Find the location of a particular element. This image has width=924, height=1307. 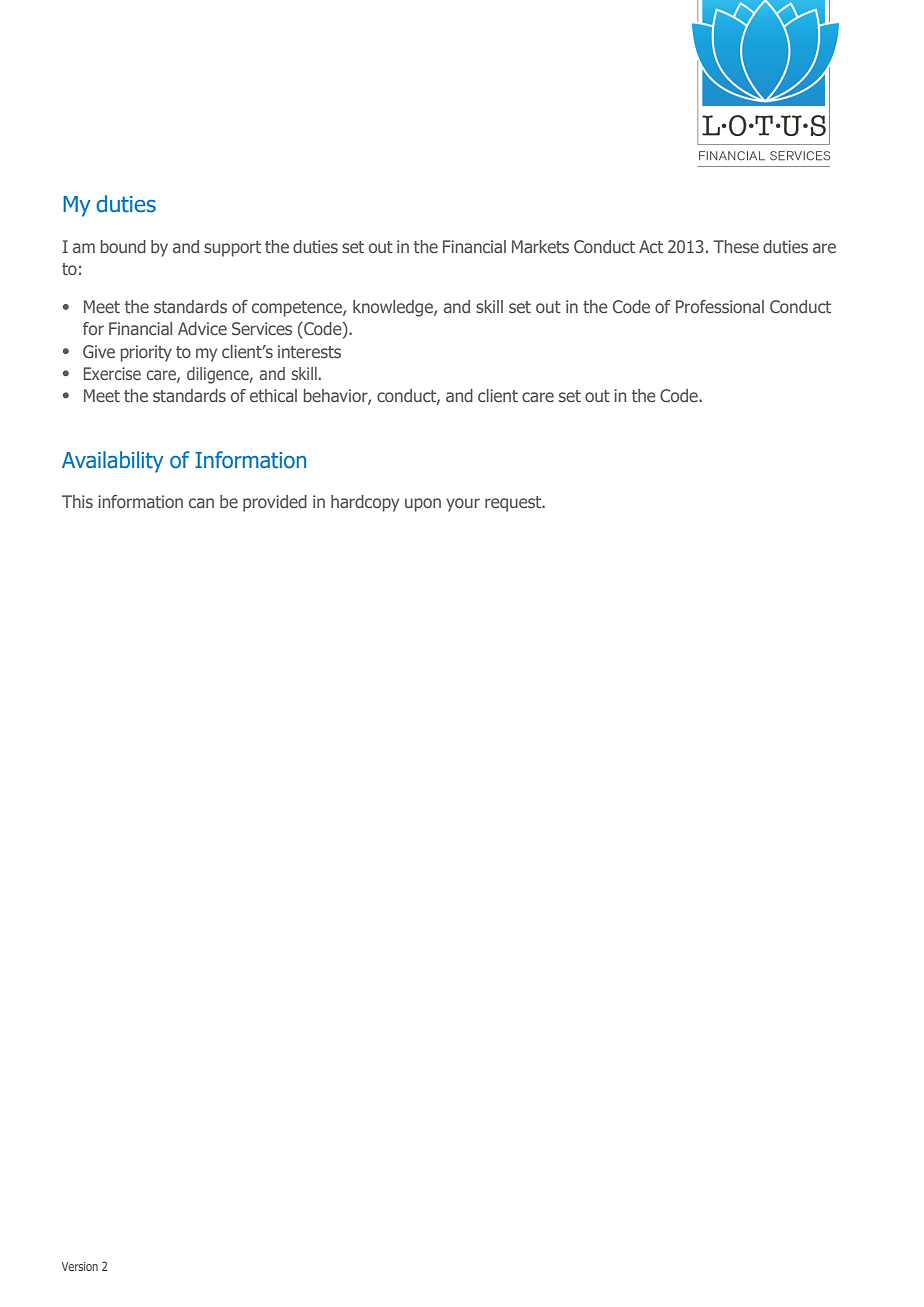

Version is located at coordinates (80, 1266).
